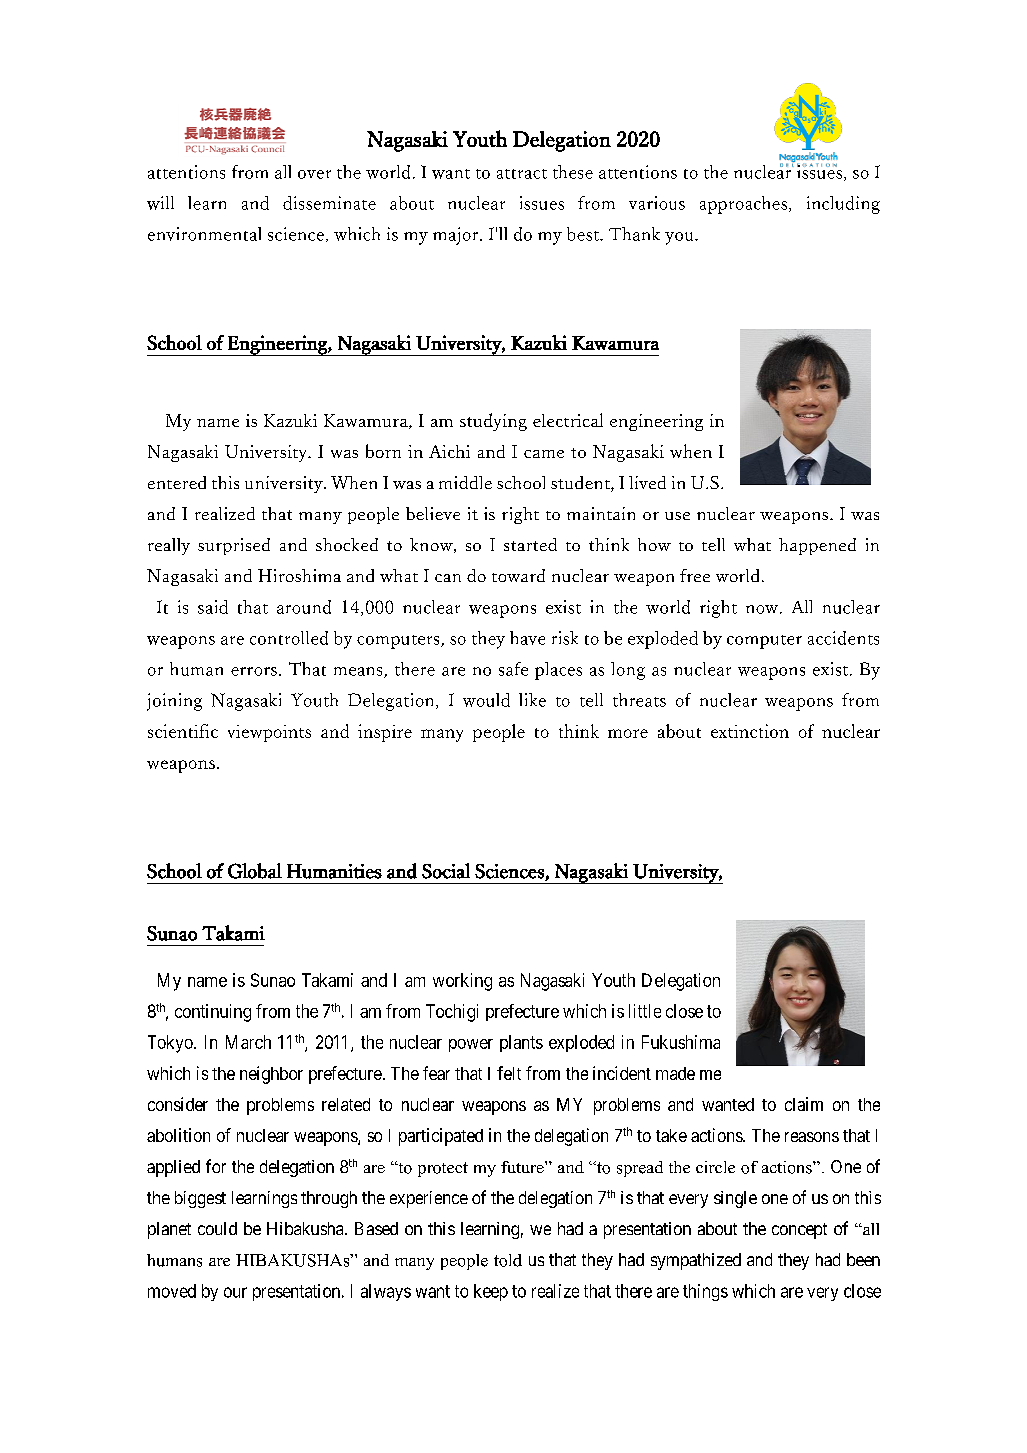  I want to click on studying, so click(493, 422).
